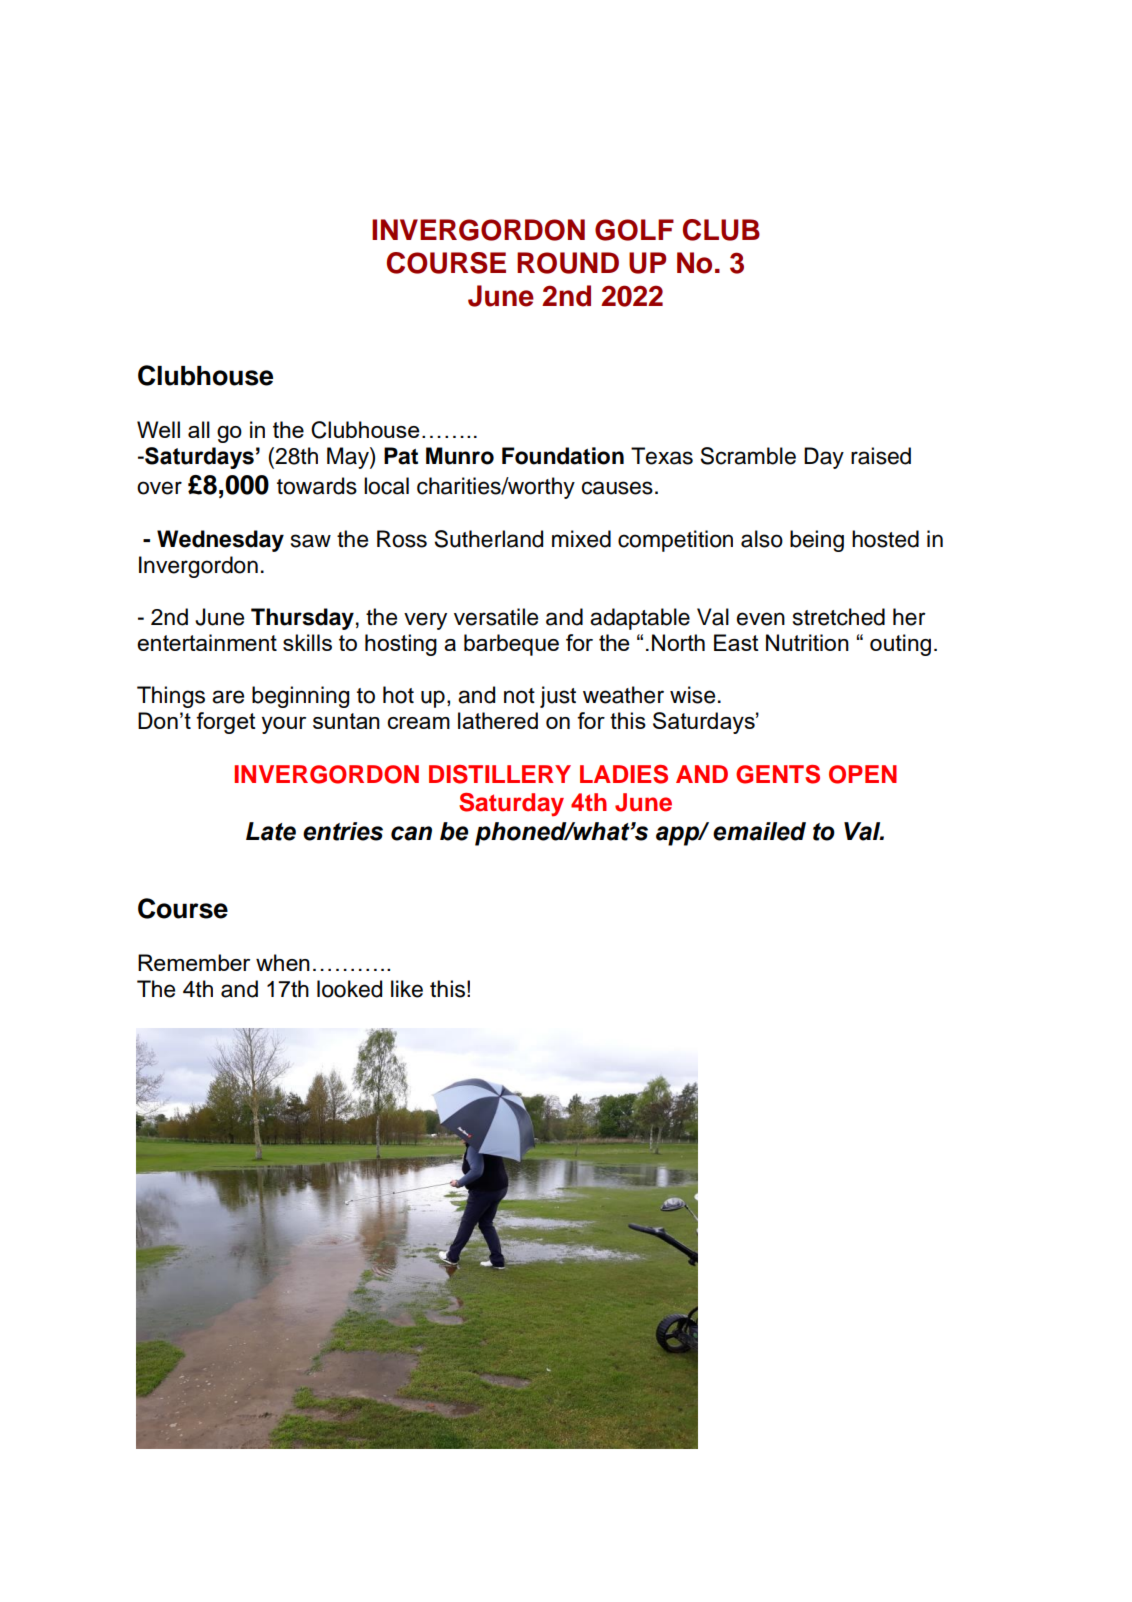  Describe the element at coordinates (634, 230) in the document. I see `GOLF` at that location.
